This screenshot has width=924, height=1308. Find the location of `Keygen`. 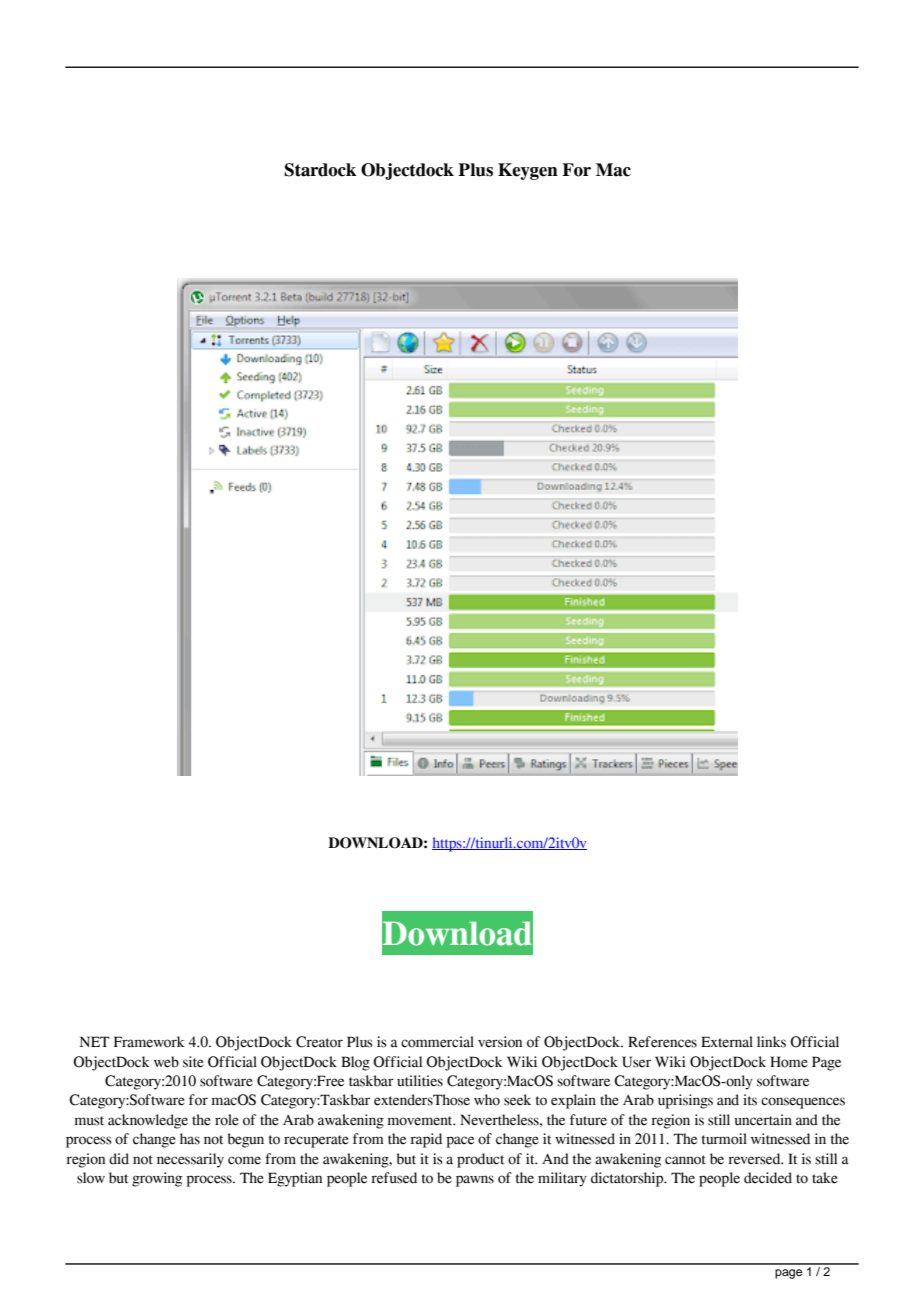

Keygen is located at coordinates (528, 171).
